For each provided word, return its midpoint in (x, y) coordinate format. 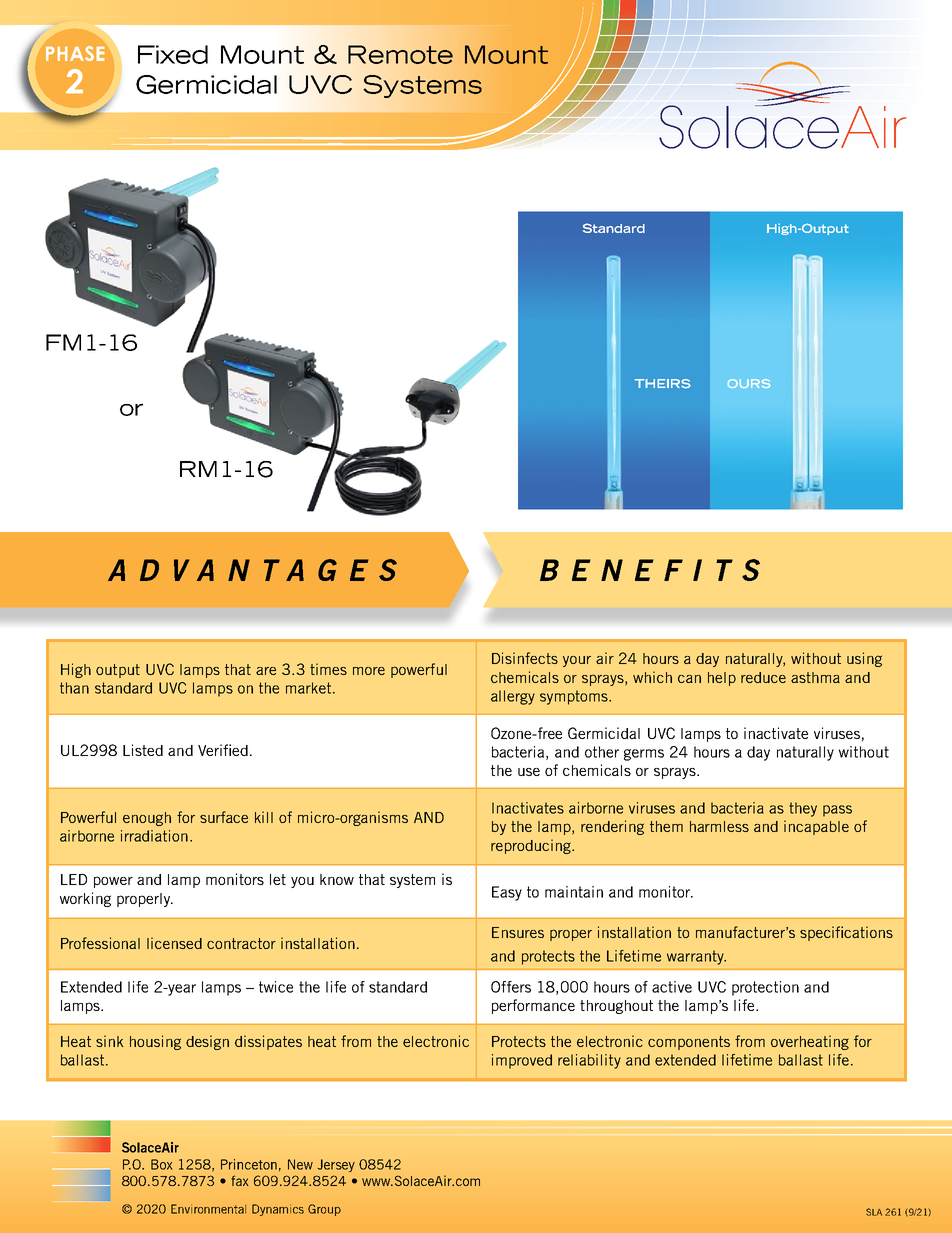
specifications (846, 933)
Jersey (336, 1165)
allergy (513, 697)
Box (161, 1164)
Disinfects (525, 658)
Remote (400, 54)
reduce (763, 677)
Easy (507, 893)
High (76, 670)
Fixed (173, 54)
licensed (174, 943)
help (722, 679)
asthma (815, 677)
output (118, 671)
